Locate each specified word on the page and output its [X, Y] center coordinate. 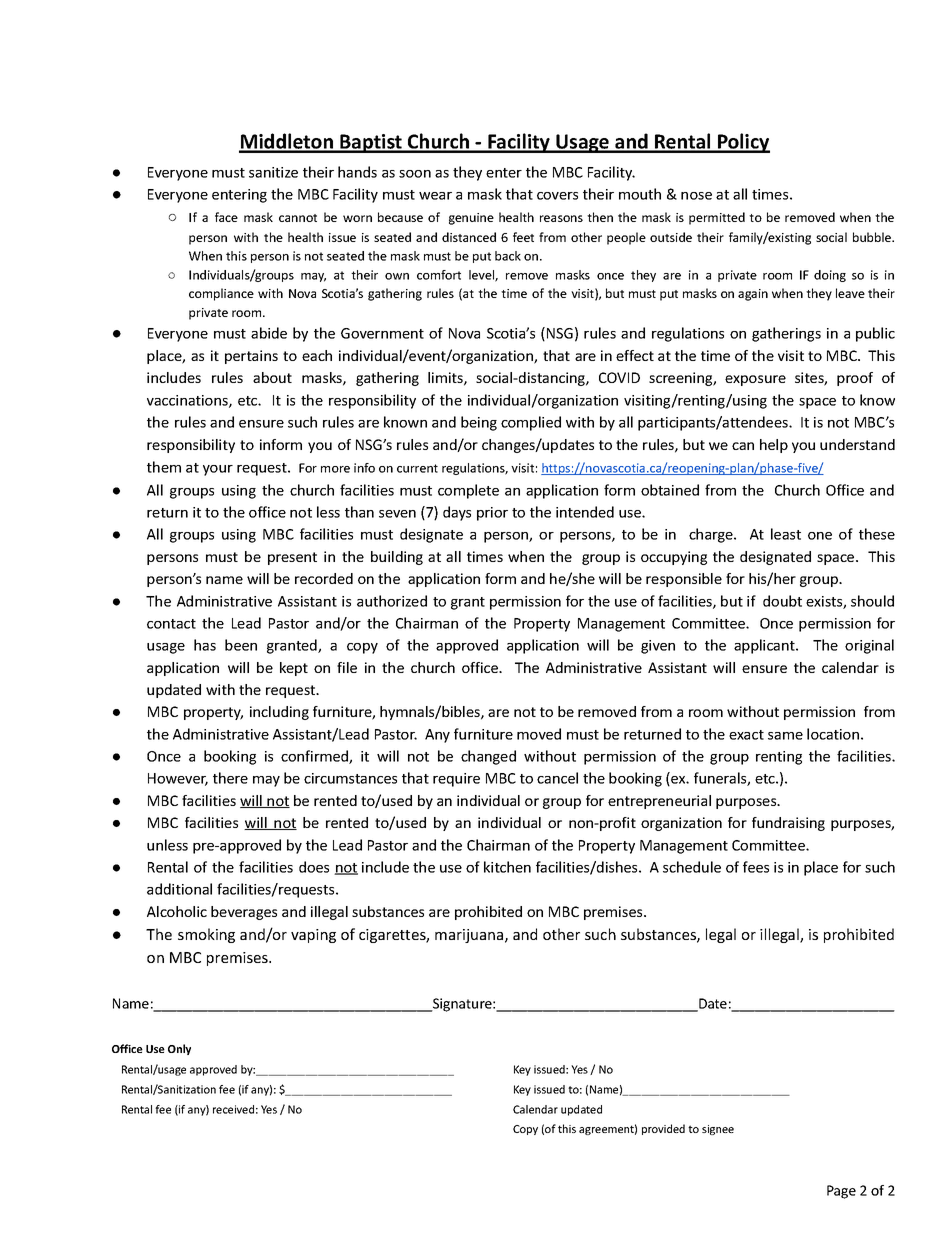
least [786, 534]
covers [557, 196]
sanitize [273, 172]
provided [663, 1129]
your [218, 470]
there [230, 778]
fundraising [788, 824]
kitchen [507, 867]
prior [492, 514]
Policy [743, 143]
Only [179, 1049]
